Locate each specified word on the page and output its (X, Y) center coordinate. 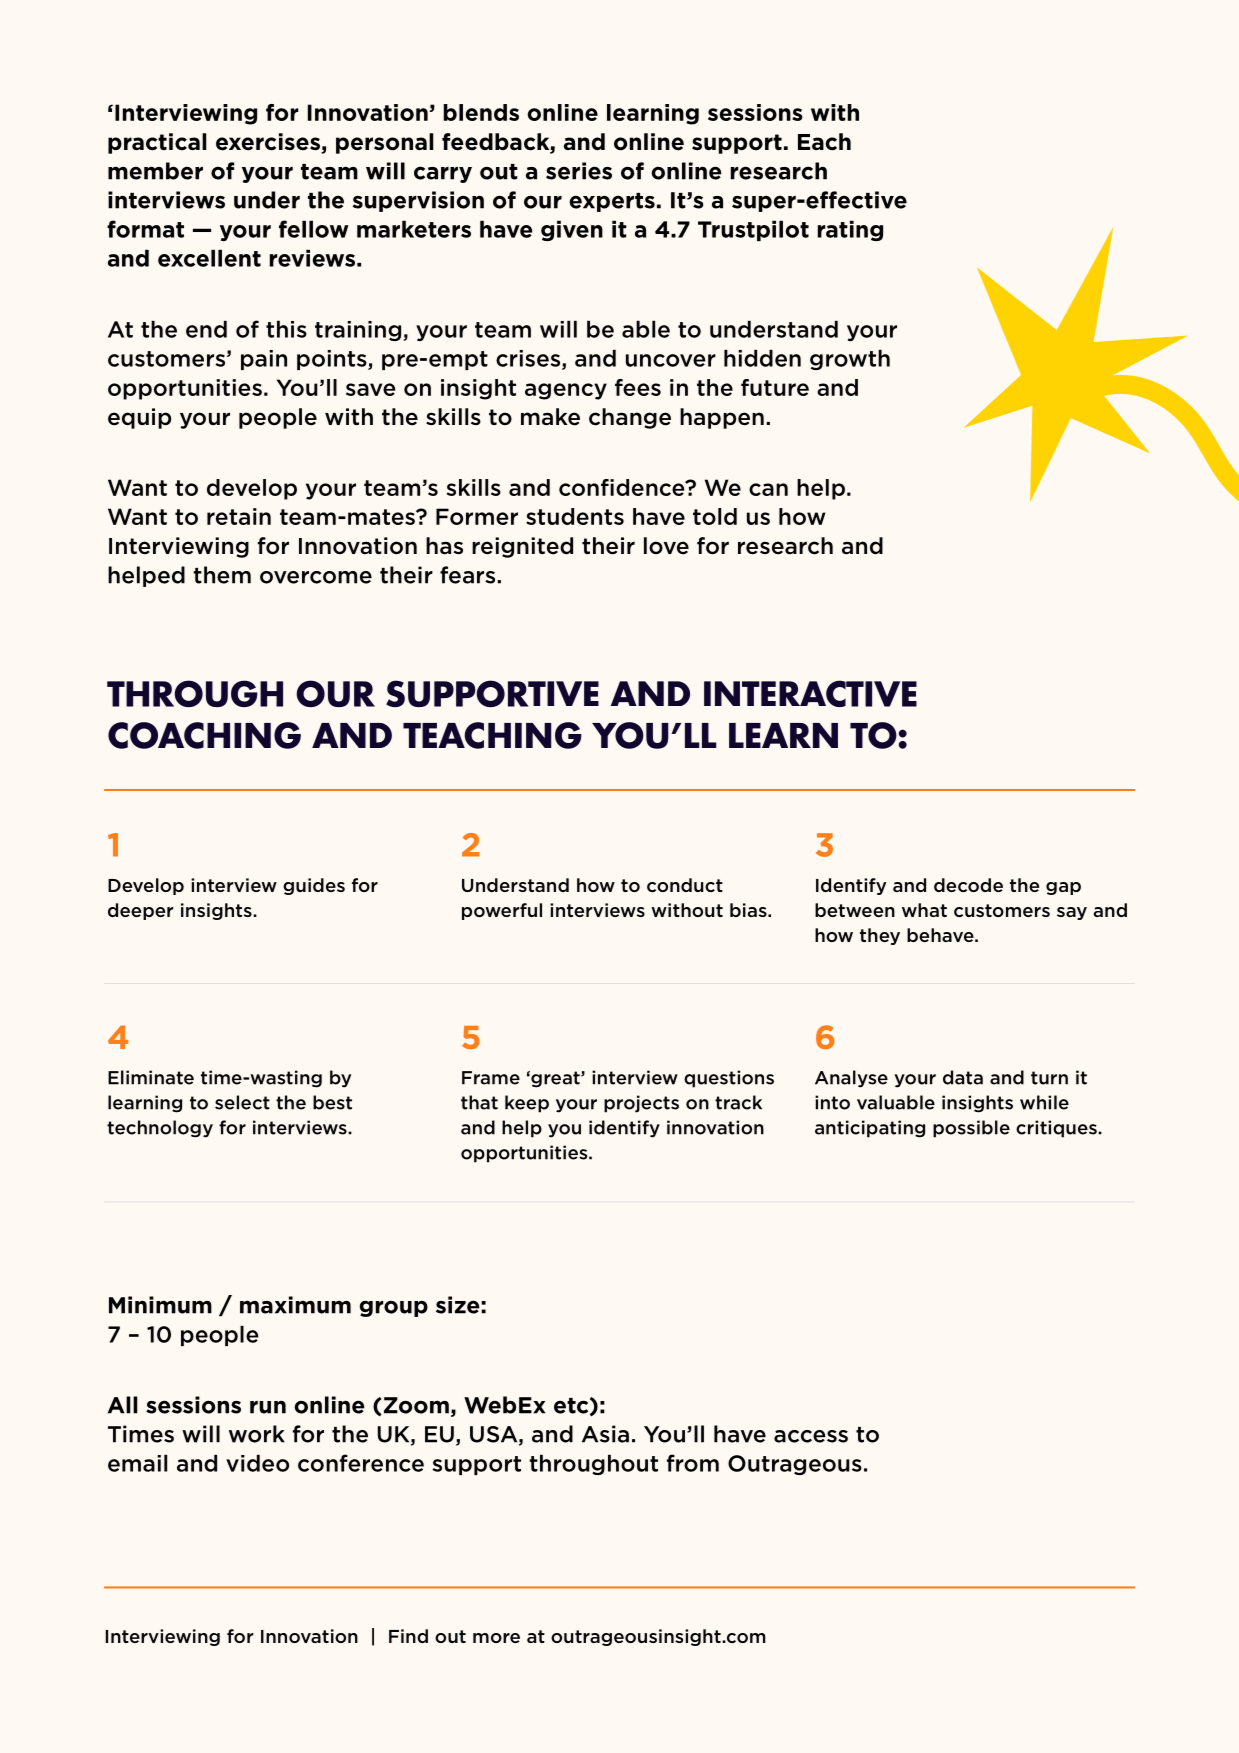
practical (157, 143)
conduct (685, 885)
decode (968, 885)
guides (314, 886)
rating (850, 230)
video (257, 1463)
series (579, 171)
